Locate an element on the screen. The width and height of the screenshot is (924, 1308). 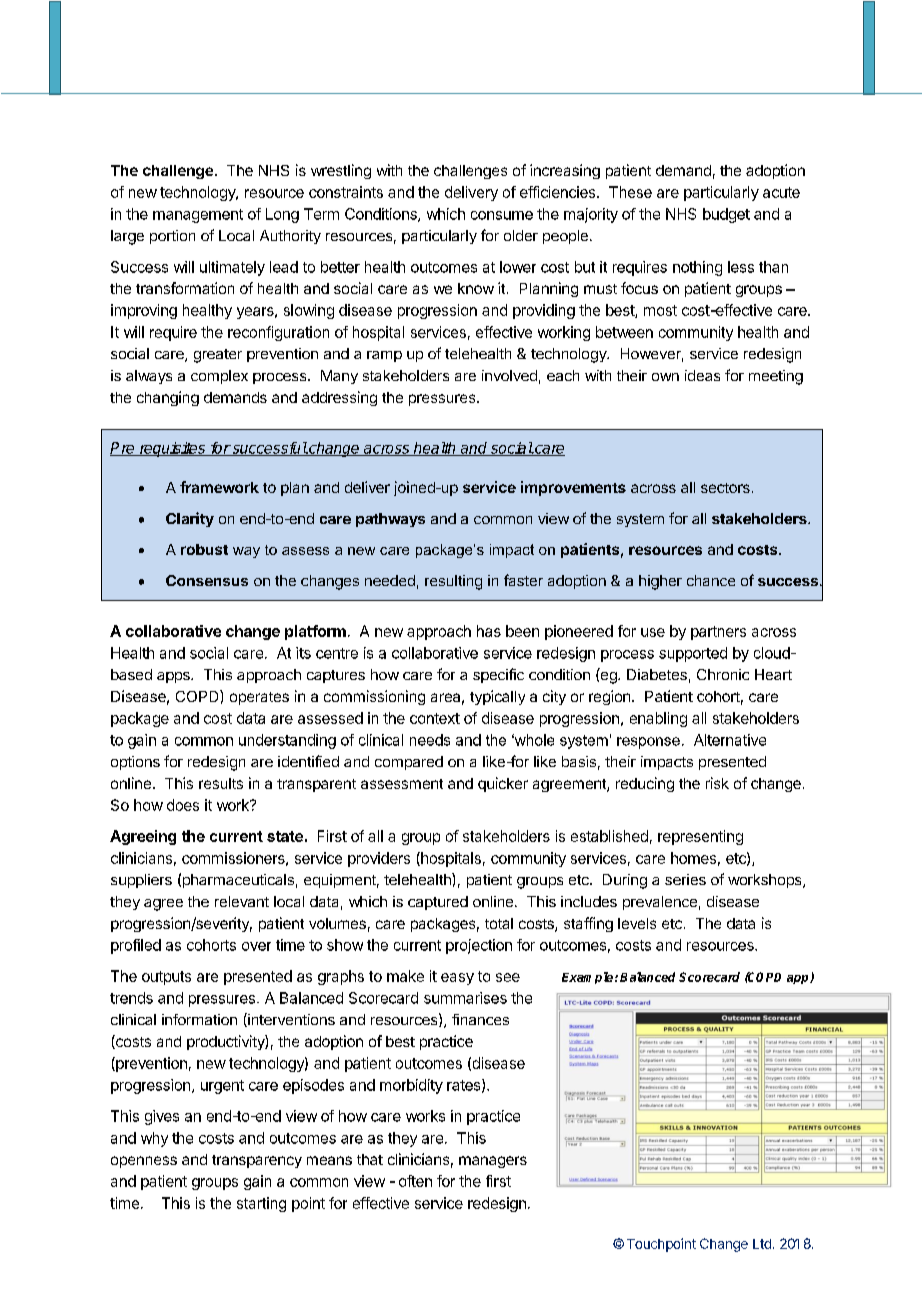
Chronic is located at coordinates (723, 674).
